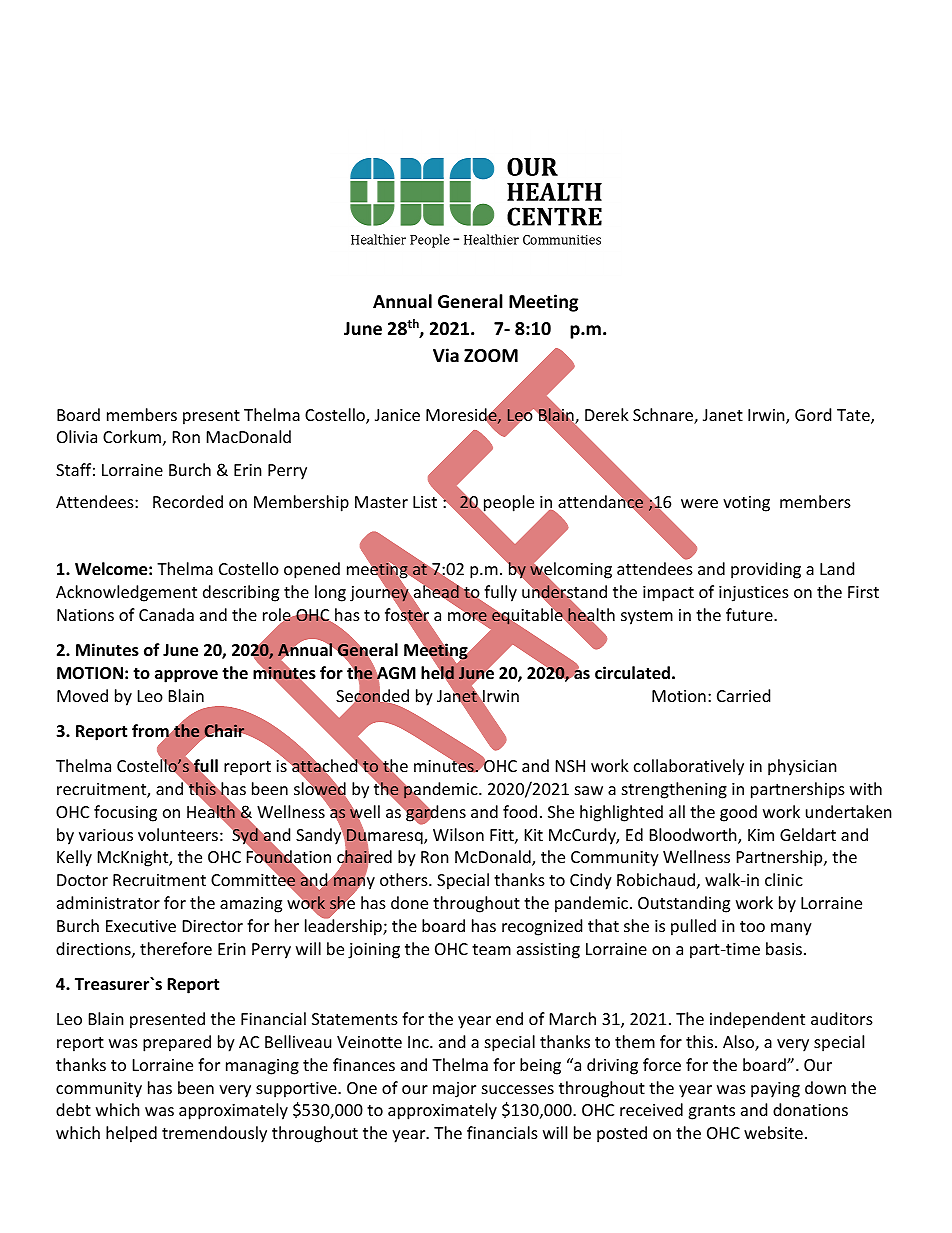 This screenshot has height=1233, width=952. I want to click on providing, so click(766, 570).
